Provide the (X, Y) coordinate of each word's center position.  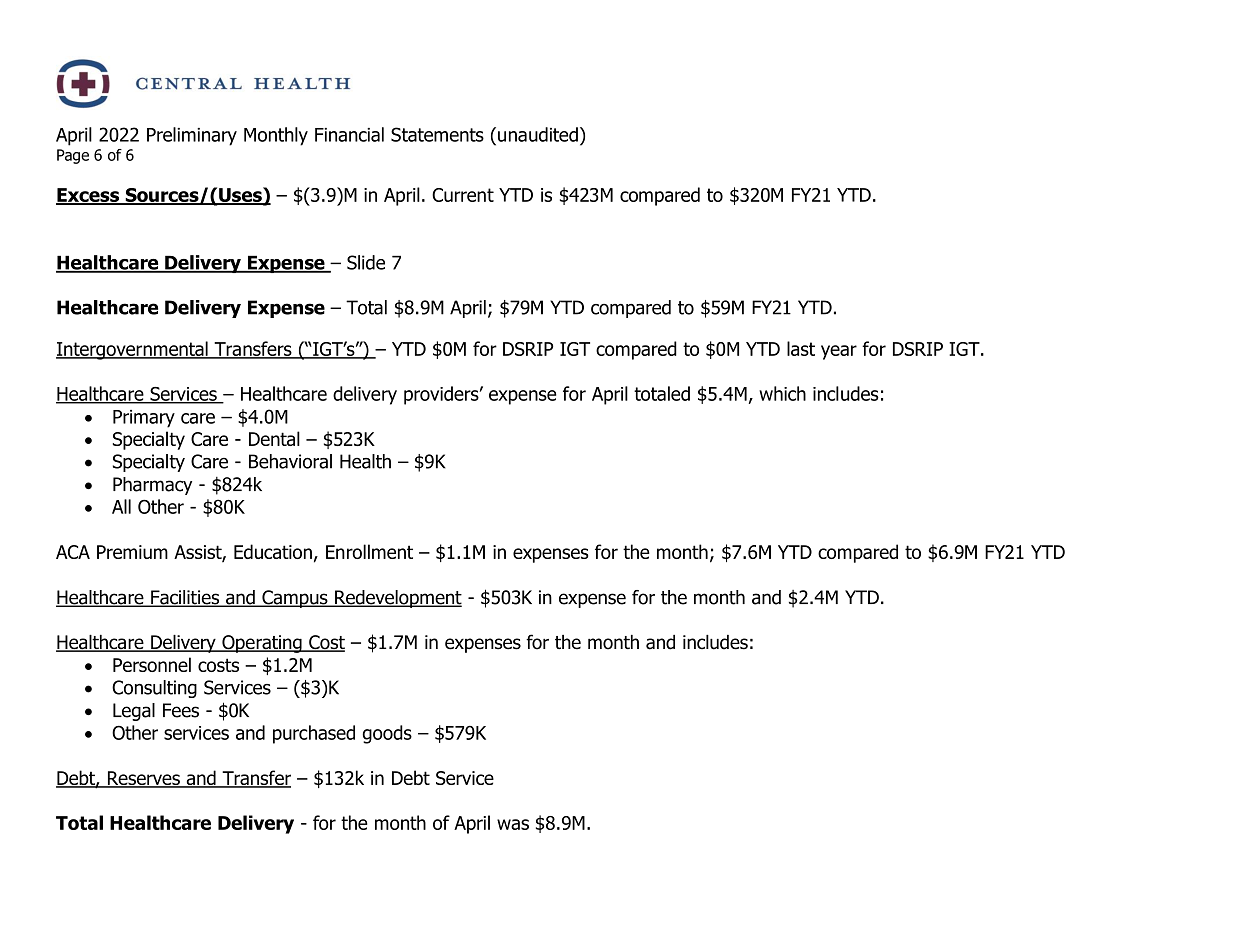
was (513, 824)
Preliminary (192, 136)
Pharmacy (152, 486)
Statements (437, 134)
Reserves (143, 779)
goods (387, 734)
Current (463, 195)
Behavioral (290, 461)
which (782, 393)
